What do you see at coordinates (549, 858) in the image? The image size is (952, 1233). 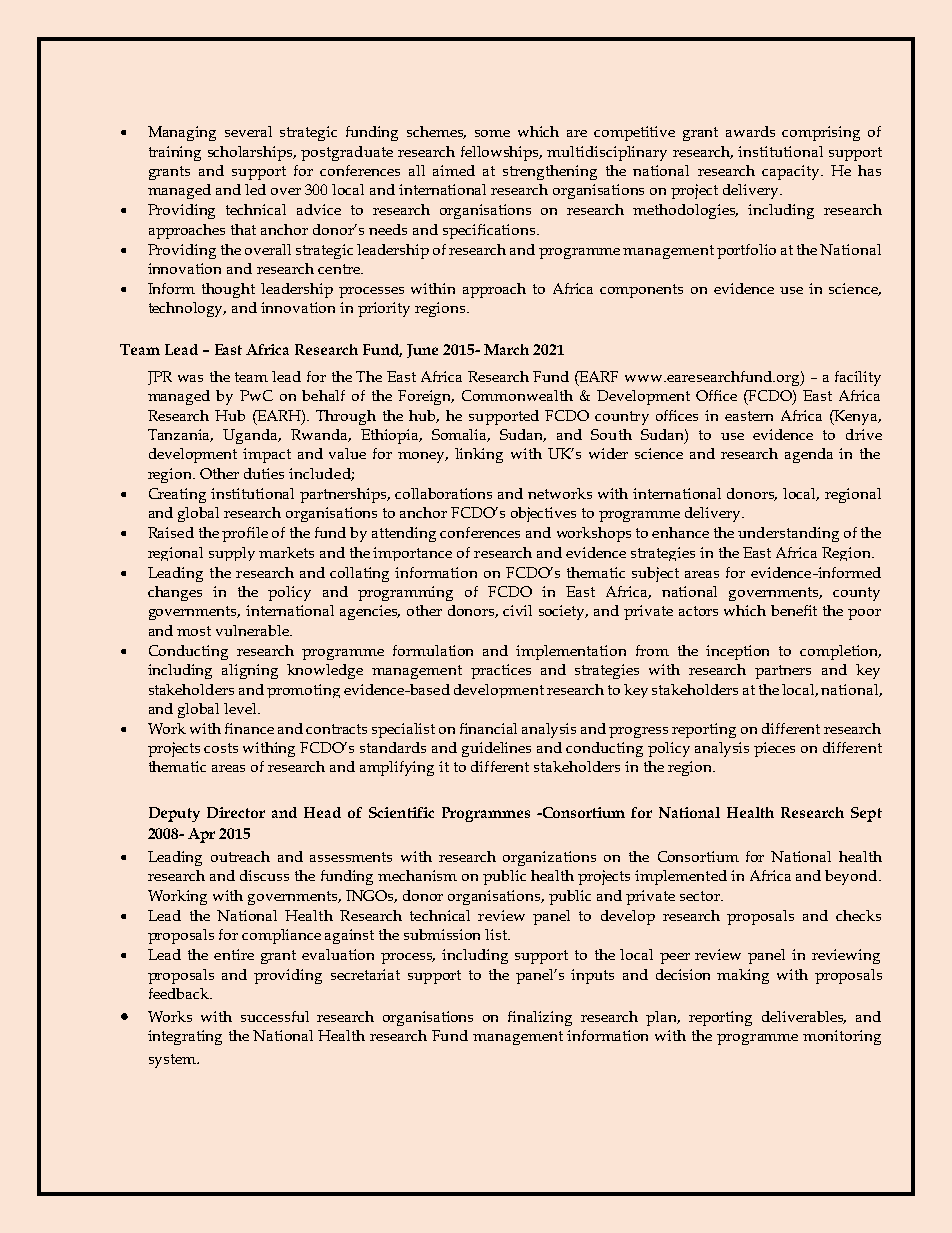 I see `organizations` at bounding box center [549, 858].
